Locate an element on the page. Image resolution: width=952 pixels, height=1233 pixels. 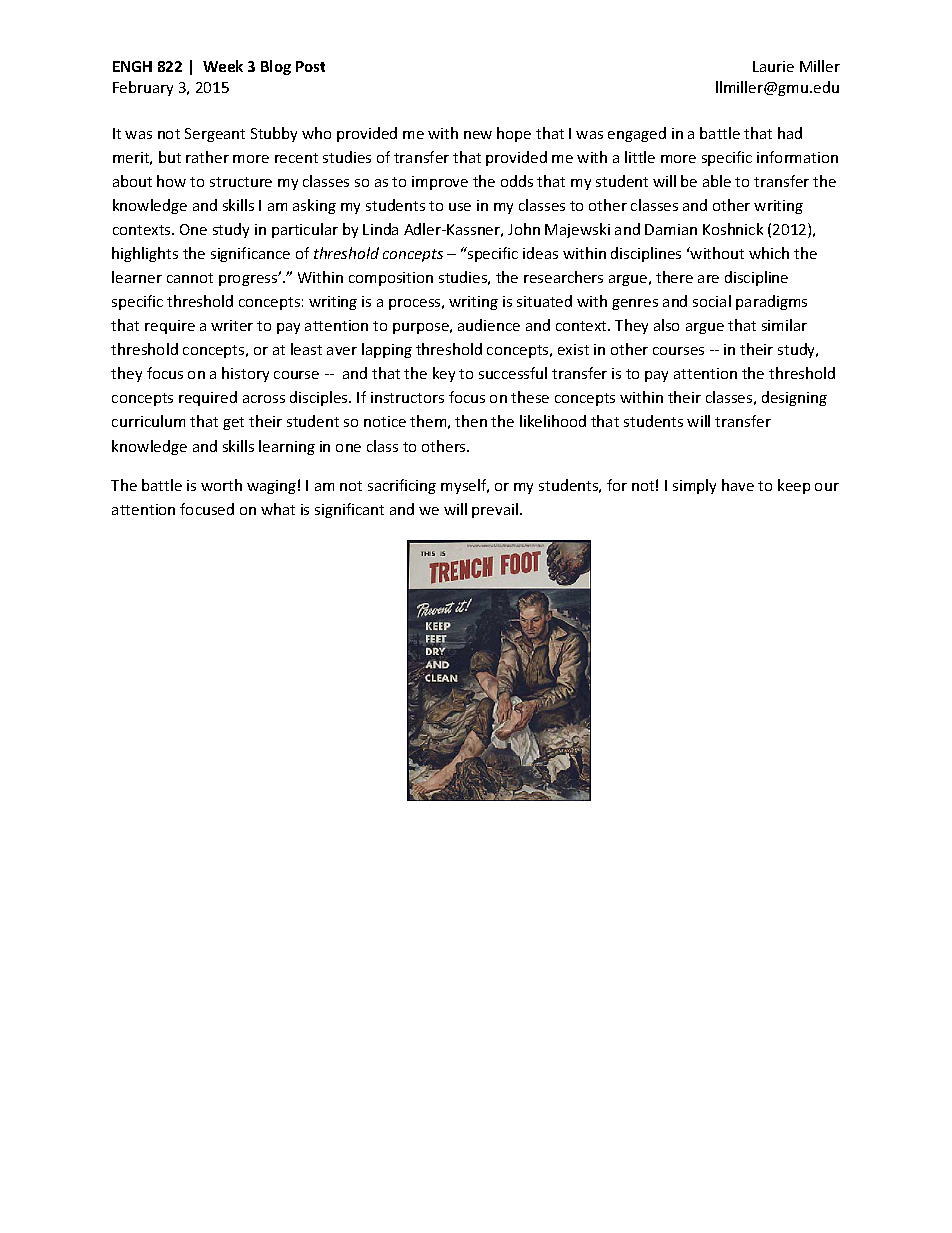
also is located at coordinates (666, 325).
